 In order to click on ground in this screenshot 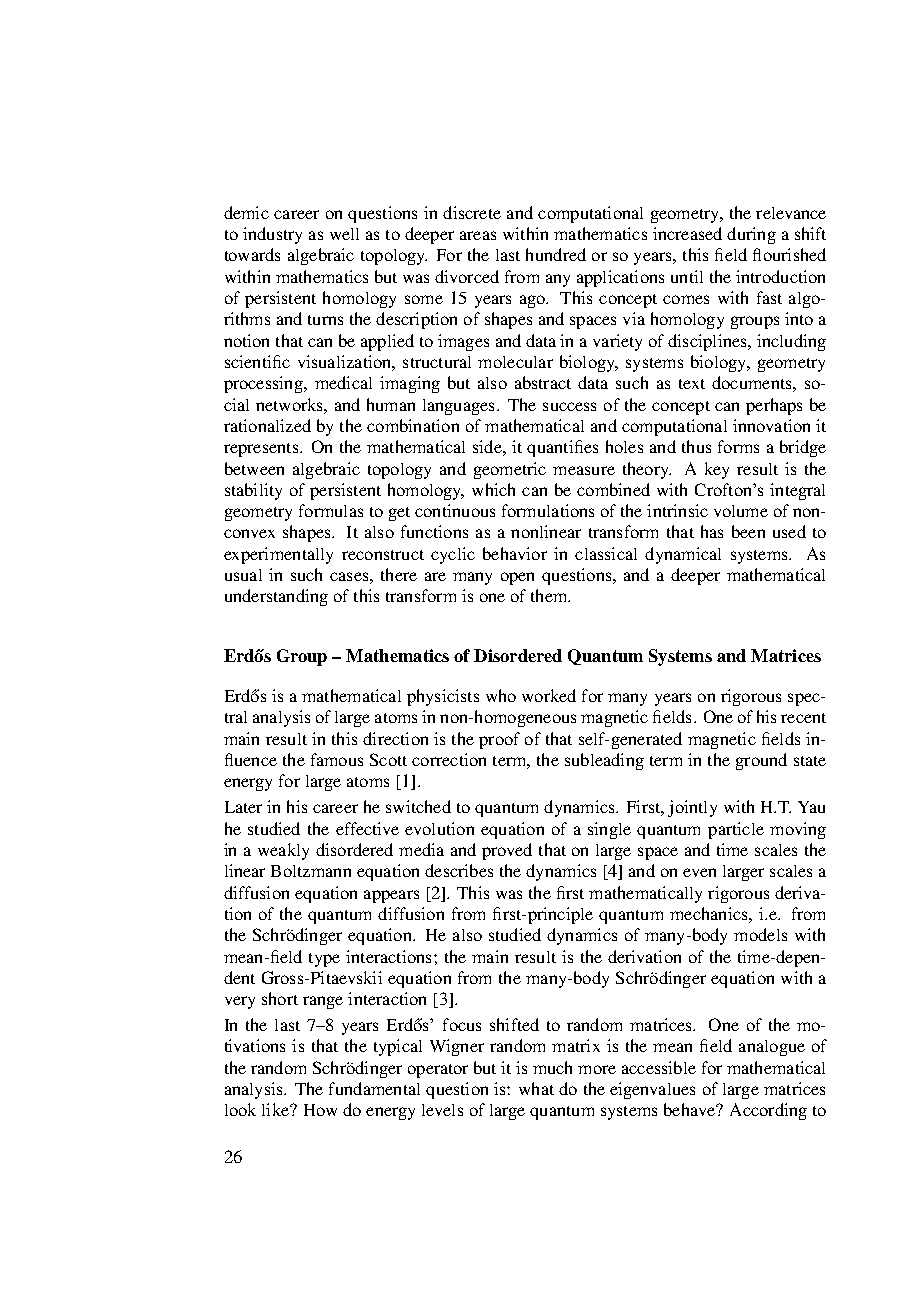, I will do `click(761, 761)`.
